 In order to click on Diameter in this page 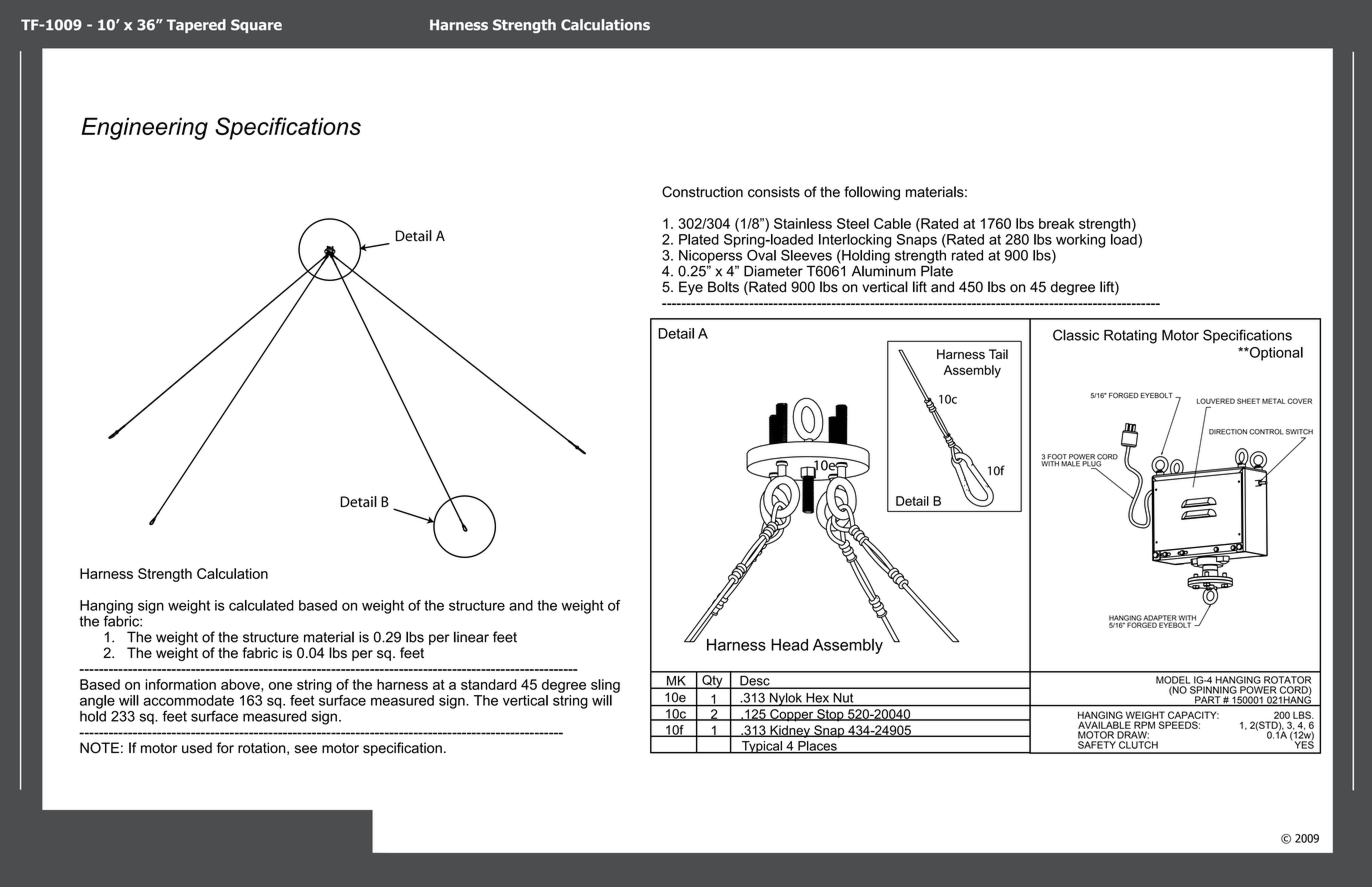, I will do `click(773, 271)`.
